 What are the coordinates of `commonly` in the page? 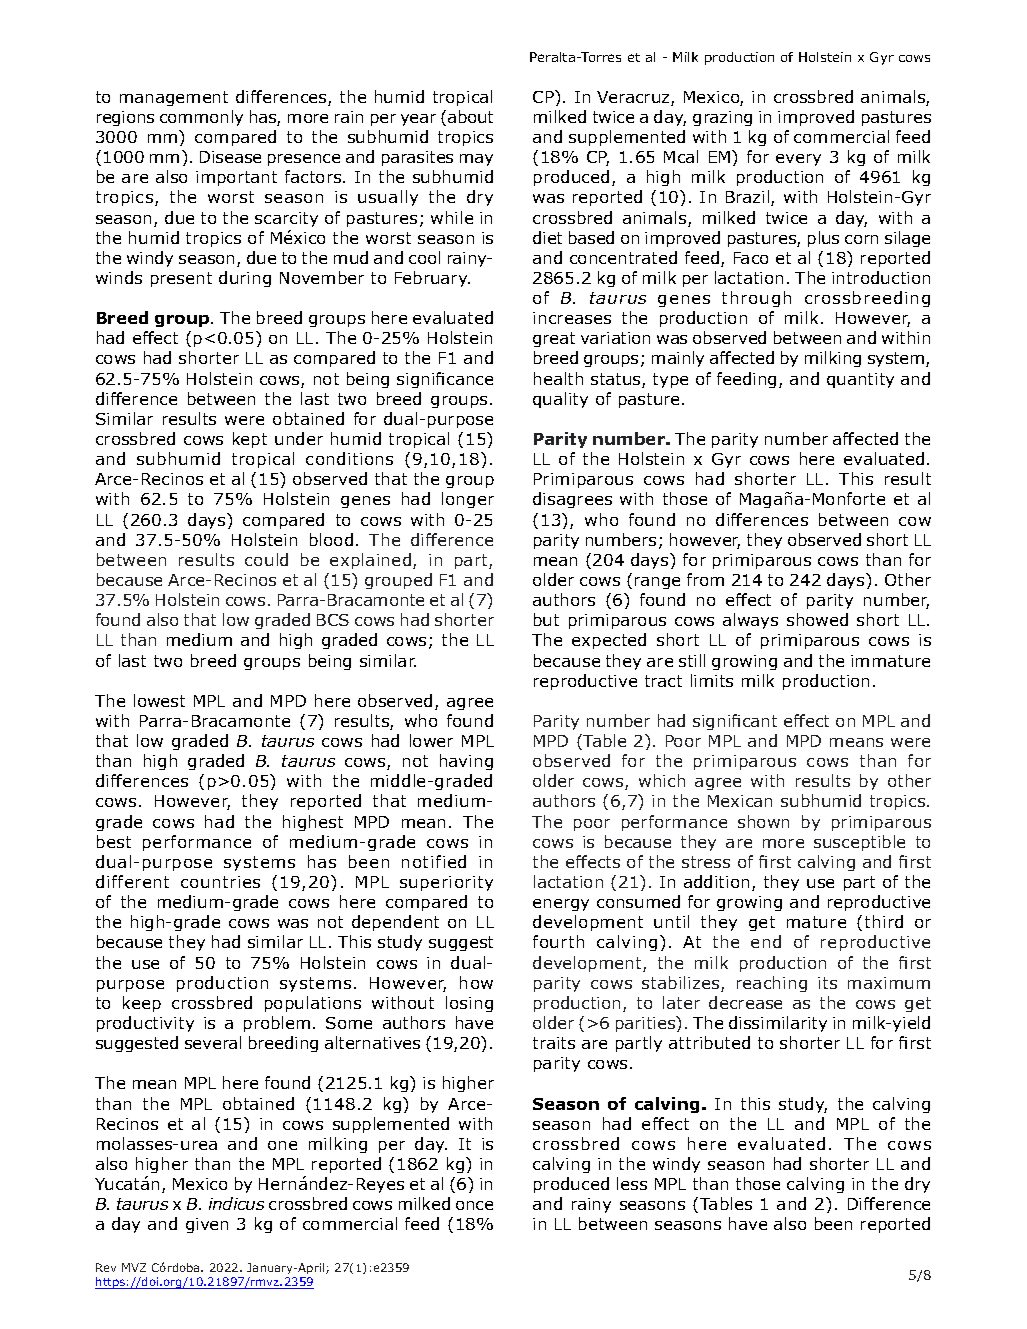 It's located at (201, 118).
